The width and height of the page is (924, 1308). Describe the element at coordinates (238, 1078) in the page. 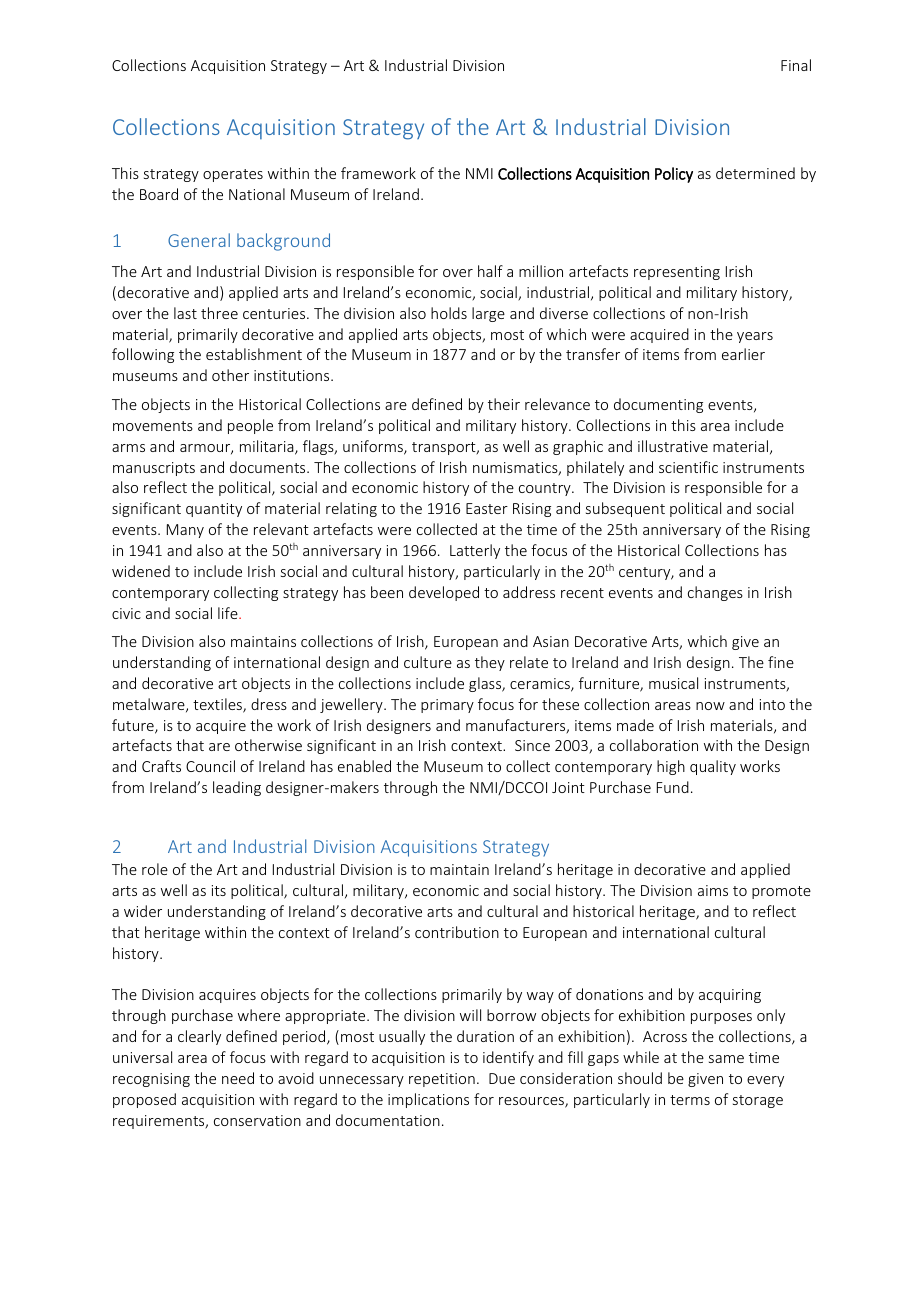

I see `need` at that location.
